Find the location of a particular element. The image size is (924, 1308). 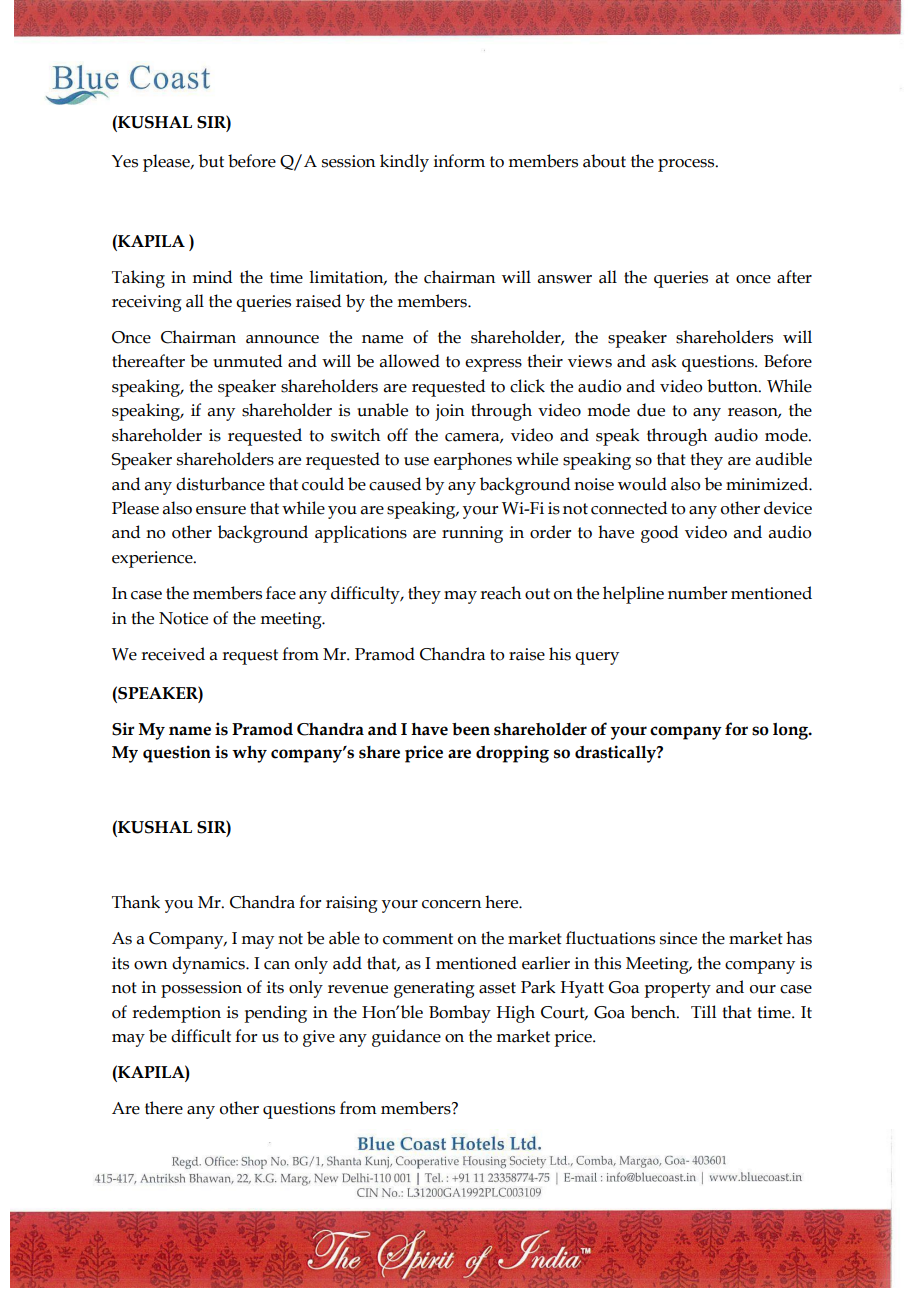

Till is located at coordinates (703, 1011).
